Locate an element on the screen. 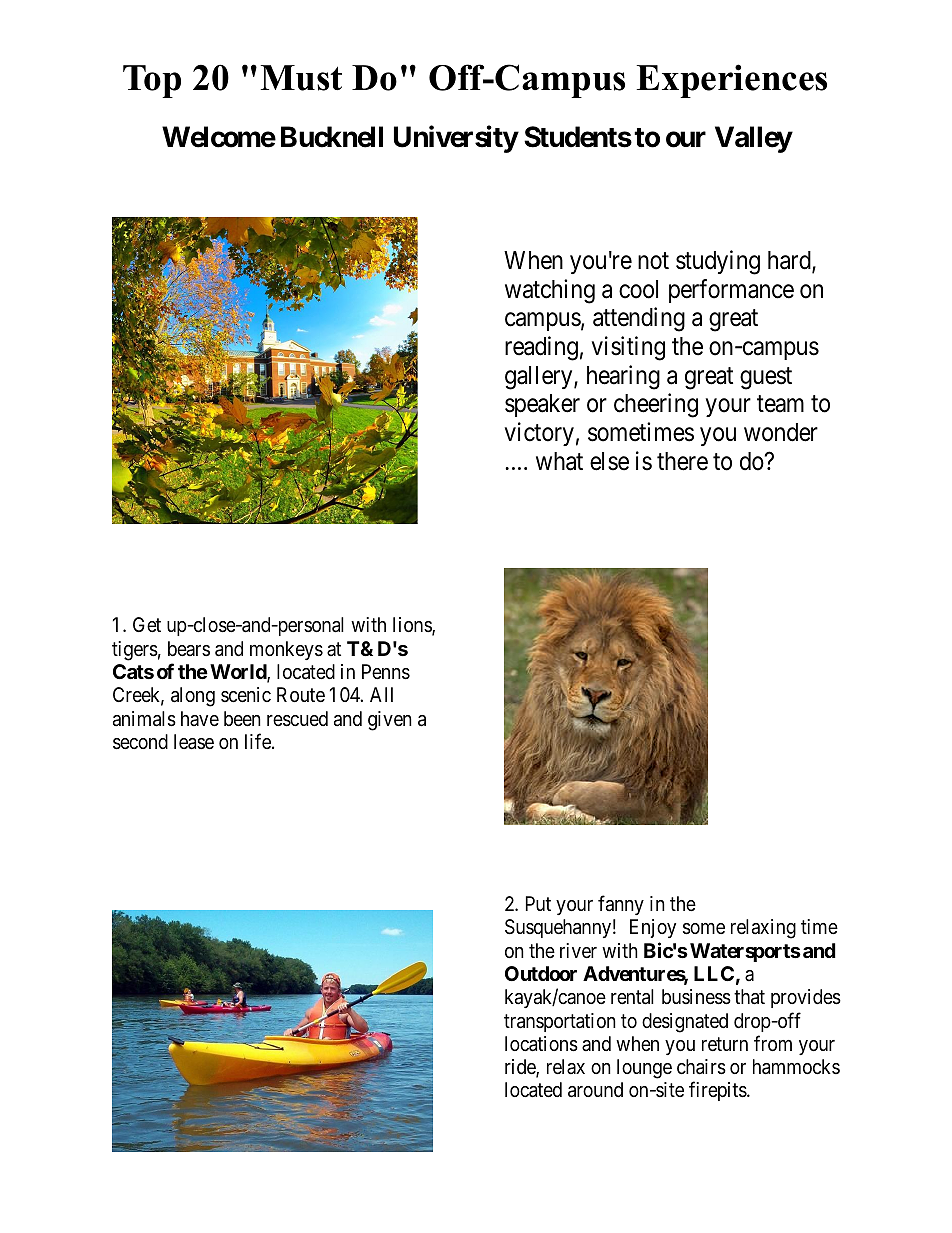  Experiences is located at coordinates (732, 81).
